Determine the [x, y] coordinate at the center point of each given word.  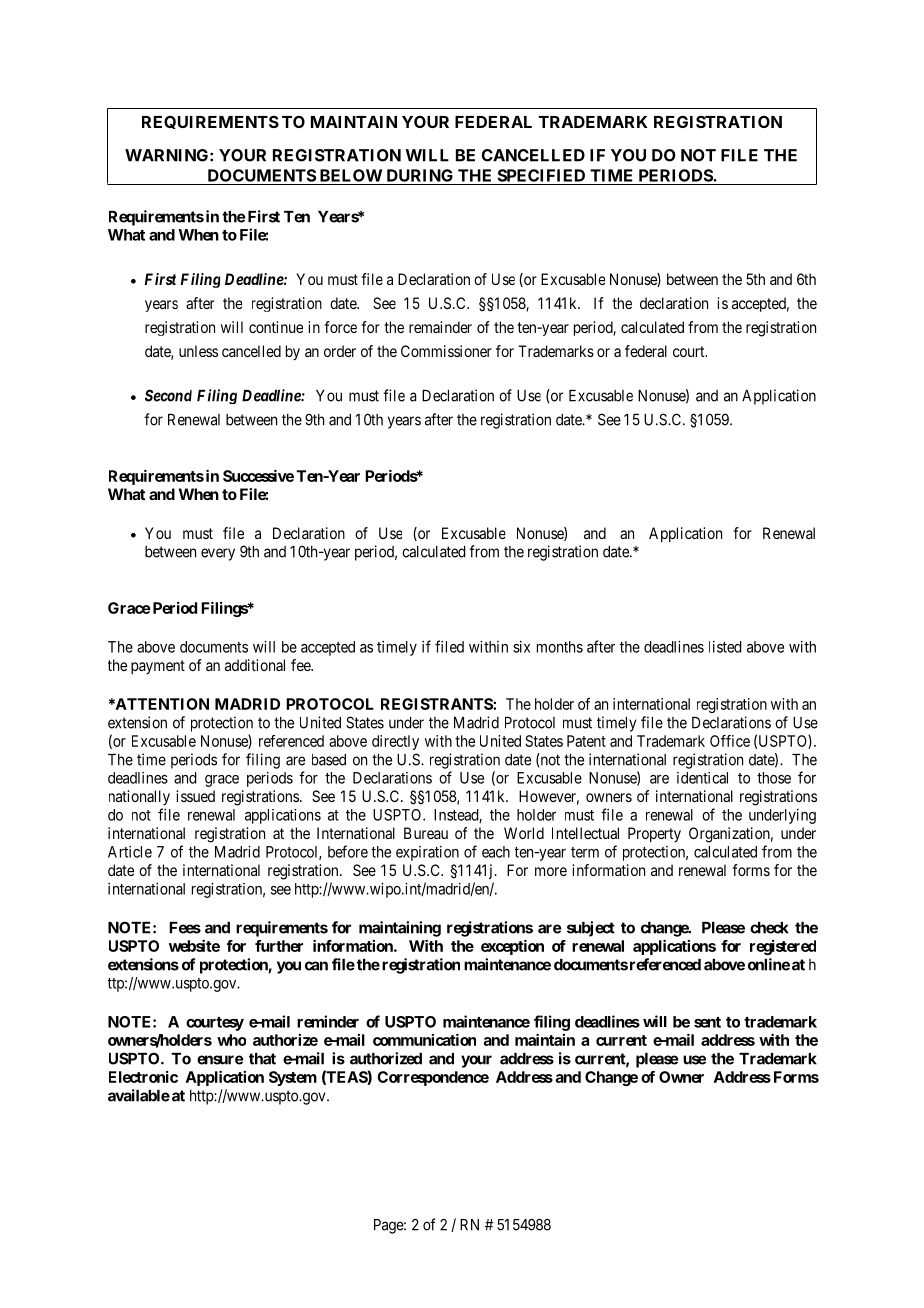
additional [255, 665]
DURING [420, 175]
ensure [220, 1060]
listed [725, 647]
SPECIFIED [541, 175]
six [521, 647]
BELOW [351, 175]
